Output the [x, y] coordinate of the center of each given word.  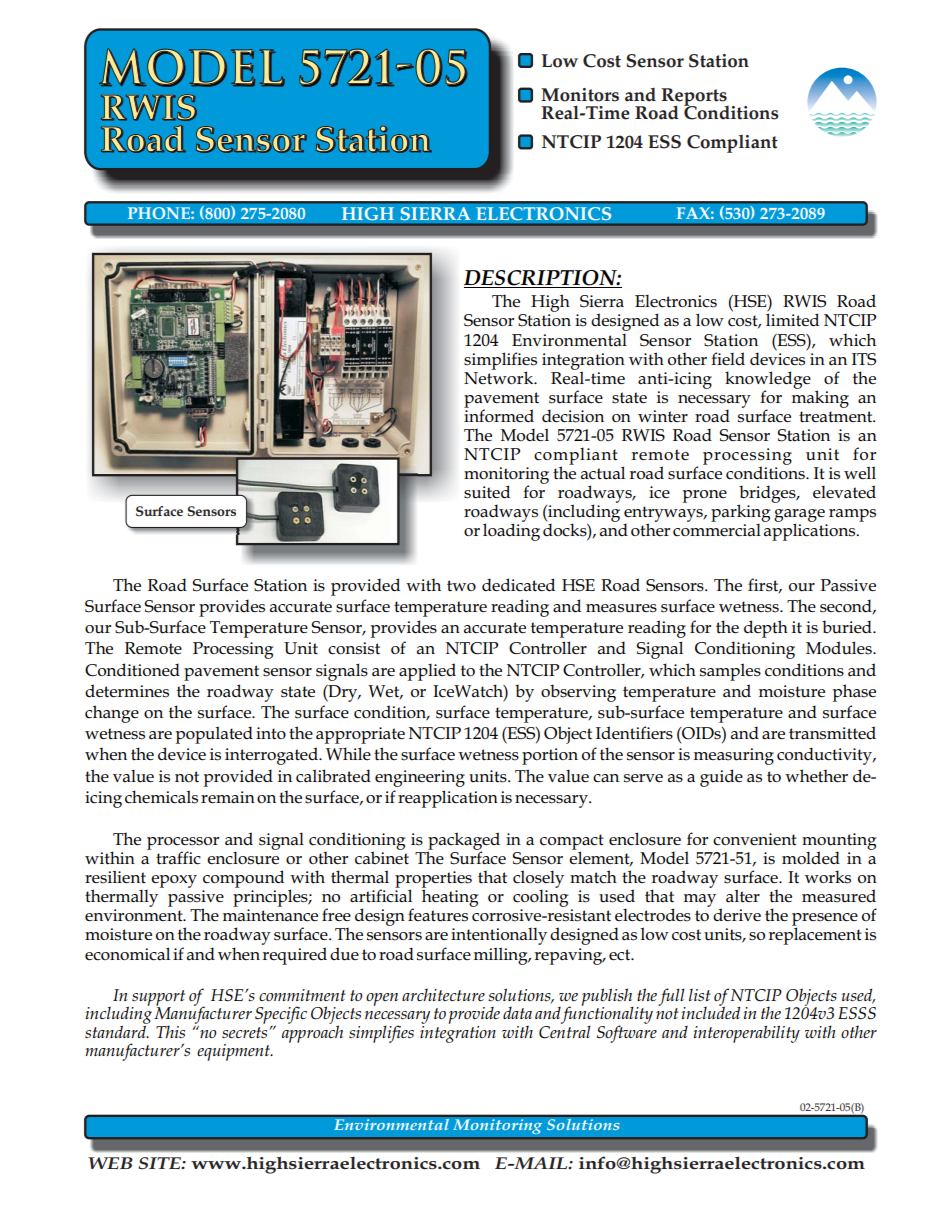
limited [792, 320]
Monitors [580, 95]
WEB [110, 1163]
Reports [695, 98]
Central [565, 1031]
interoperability [746, 1034]
